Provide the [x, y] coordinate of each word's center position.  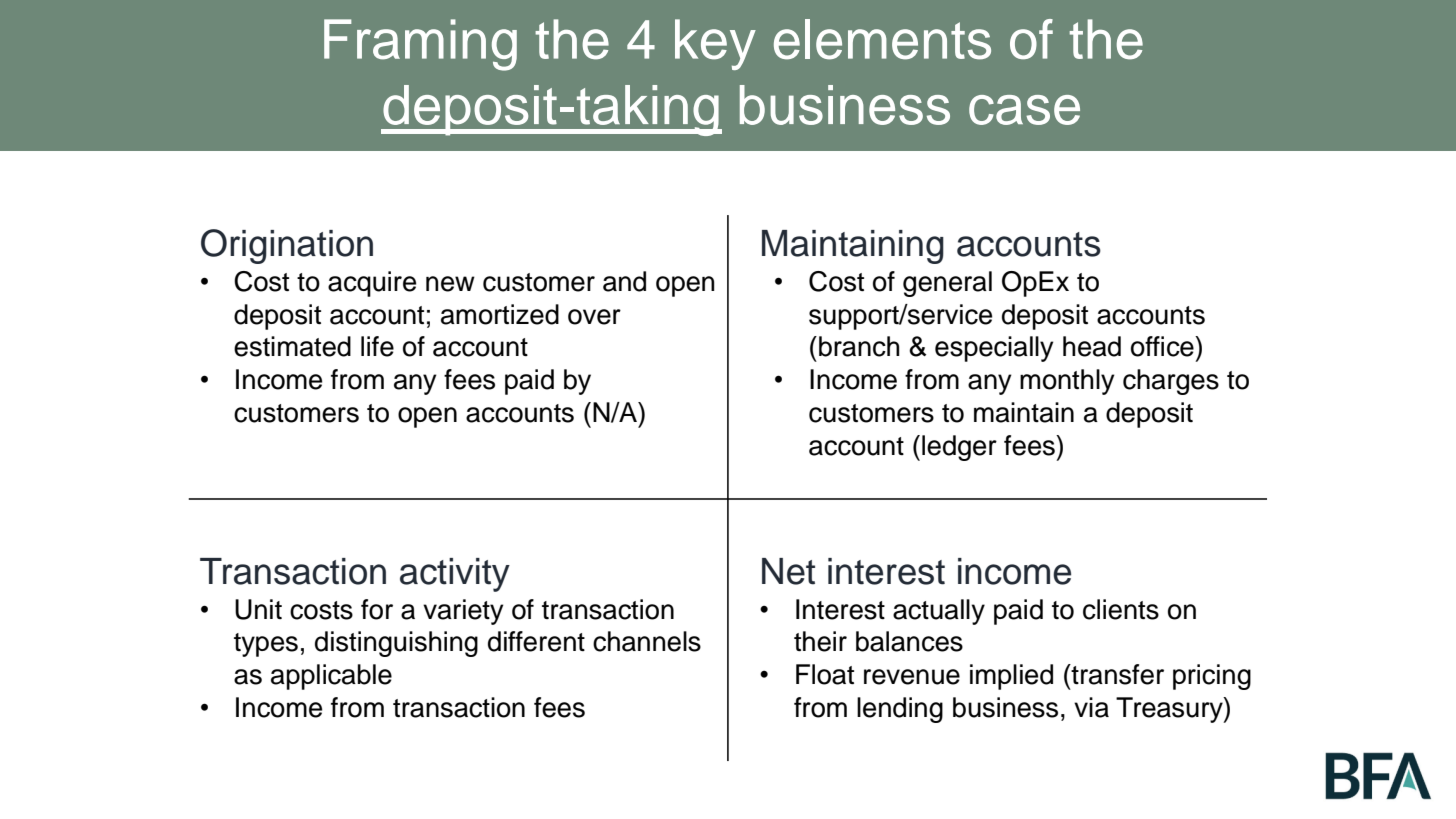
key [715, 44]
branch [859, 346]
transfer [1116, 674]
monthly [1067, 382]
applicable [331, 677]
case [1024, 110]
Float [825, 674]
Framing [420, 45]
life [377, 346]
